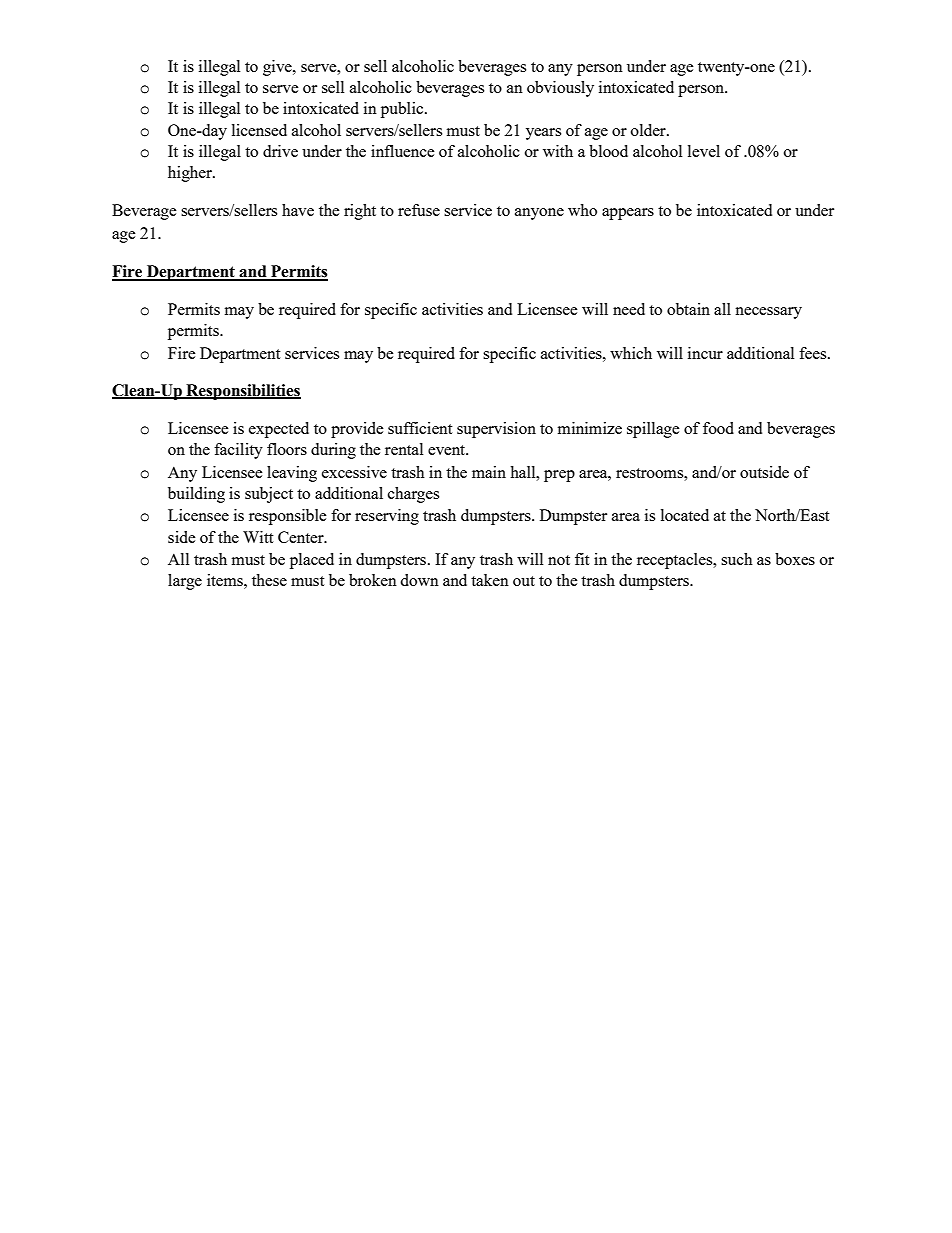 Image resolution: width=952 pixels, height=1233 pixels. Describe the element at coordinates (718, 428) in the page. I see `food` at that location.
